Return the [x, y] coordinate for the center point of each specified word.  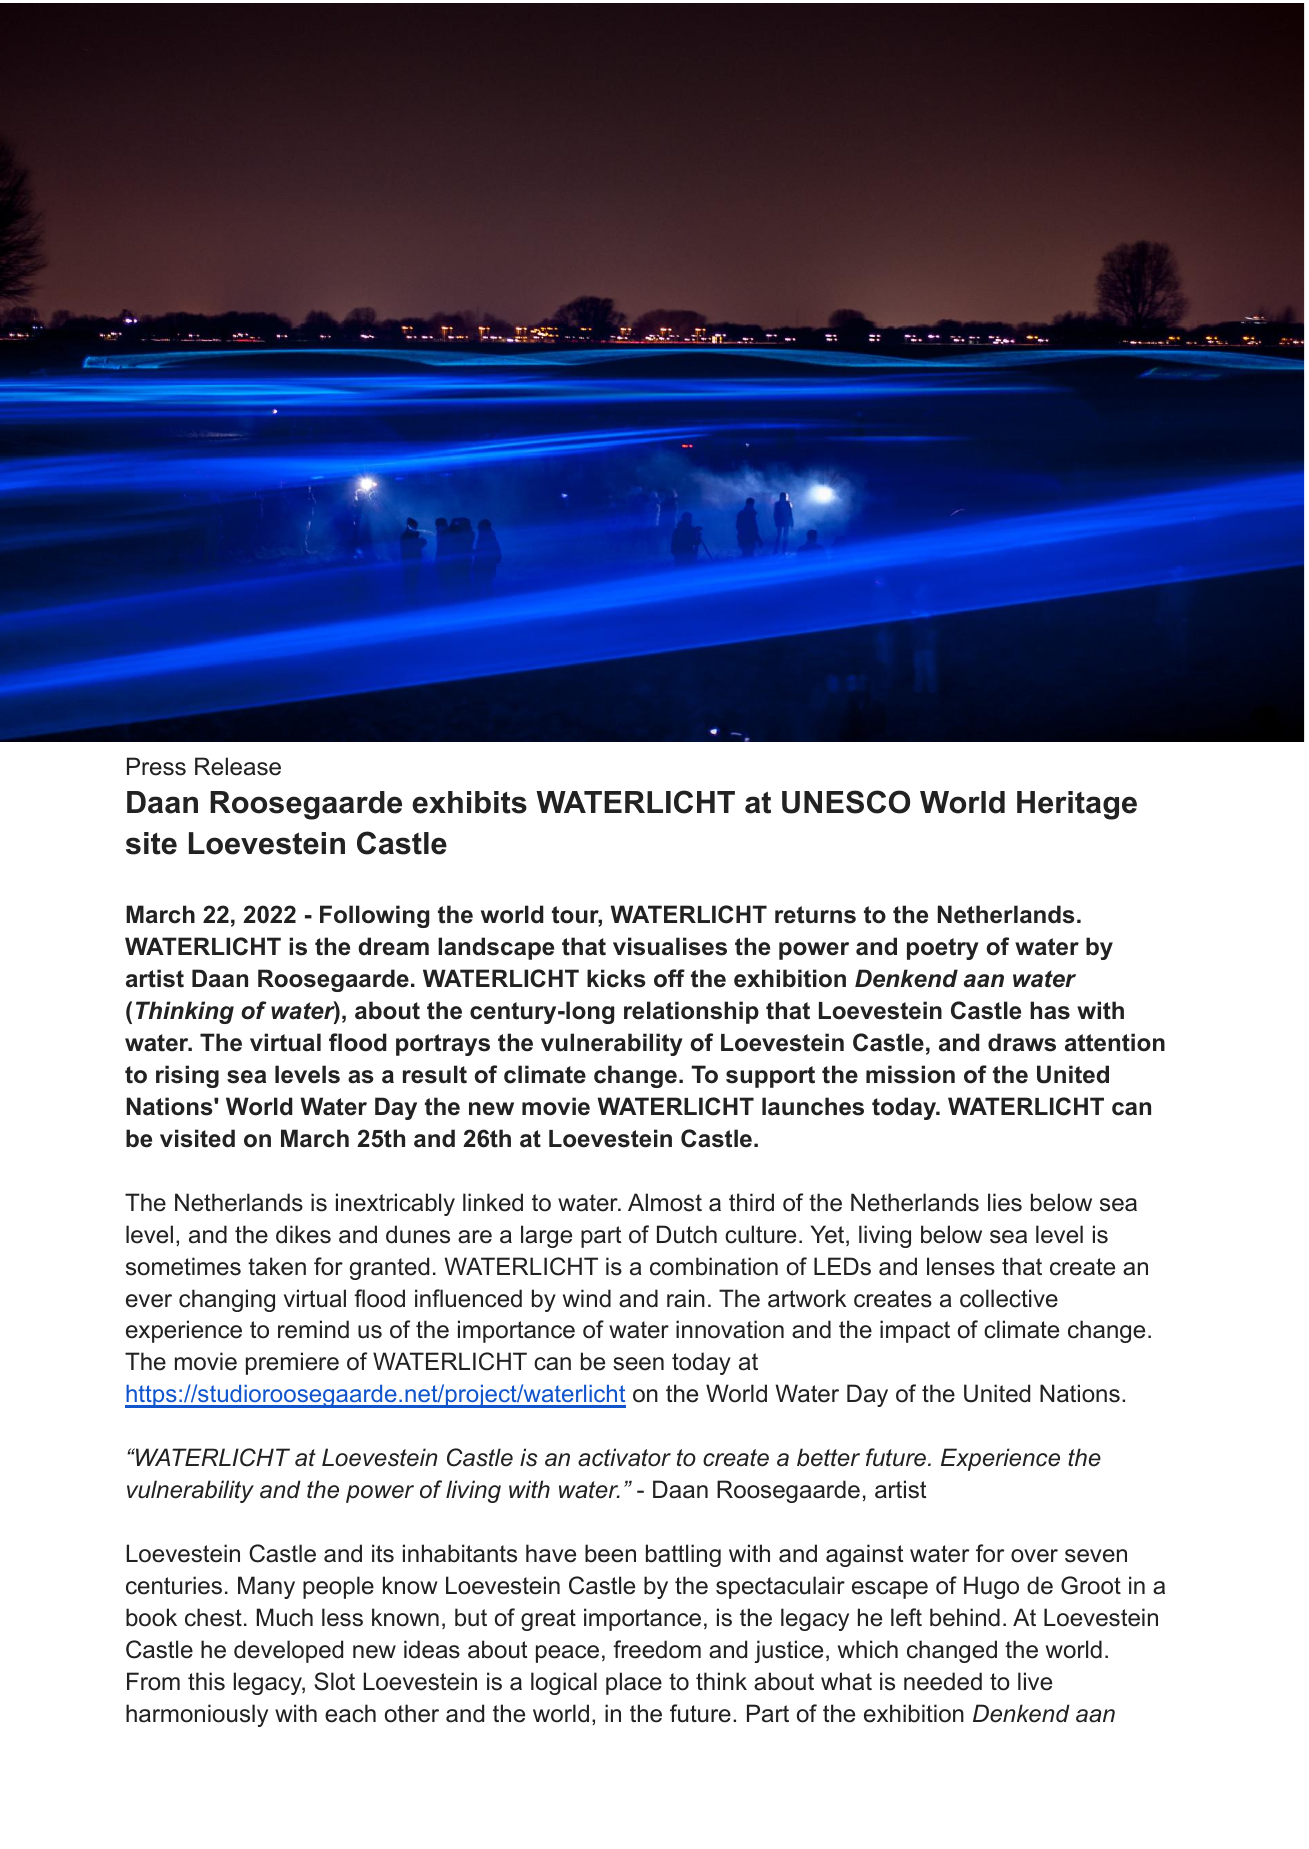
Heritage [1077, 805]
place [634, 1683]
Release [238, 766]
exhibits [469, 802]
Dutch [687, 1234]
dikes [303, 1234]
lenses [961, 1266]
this [206, 1681]
